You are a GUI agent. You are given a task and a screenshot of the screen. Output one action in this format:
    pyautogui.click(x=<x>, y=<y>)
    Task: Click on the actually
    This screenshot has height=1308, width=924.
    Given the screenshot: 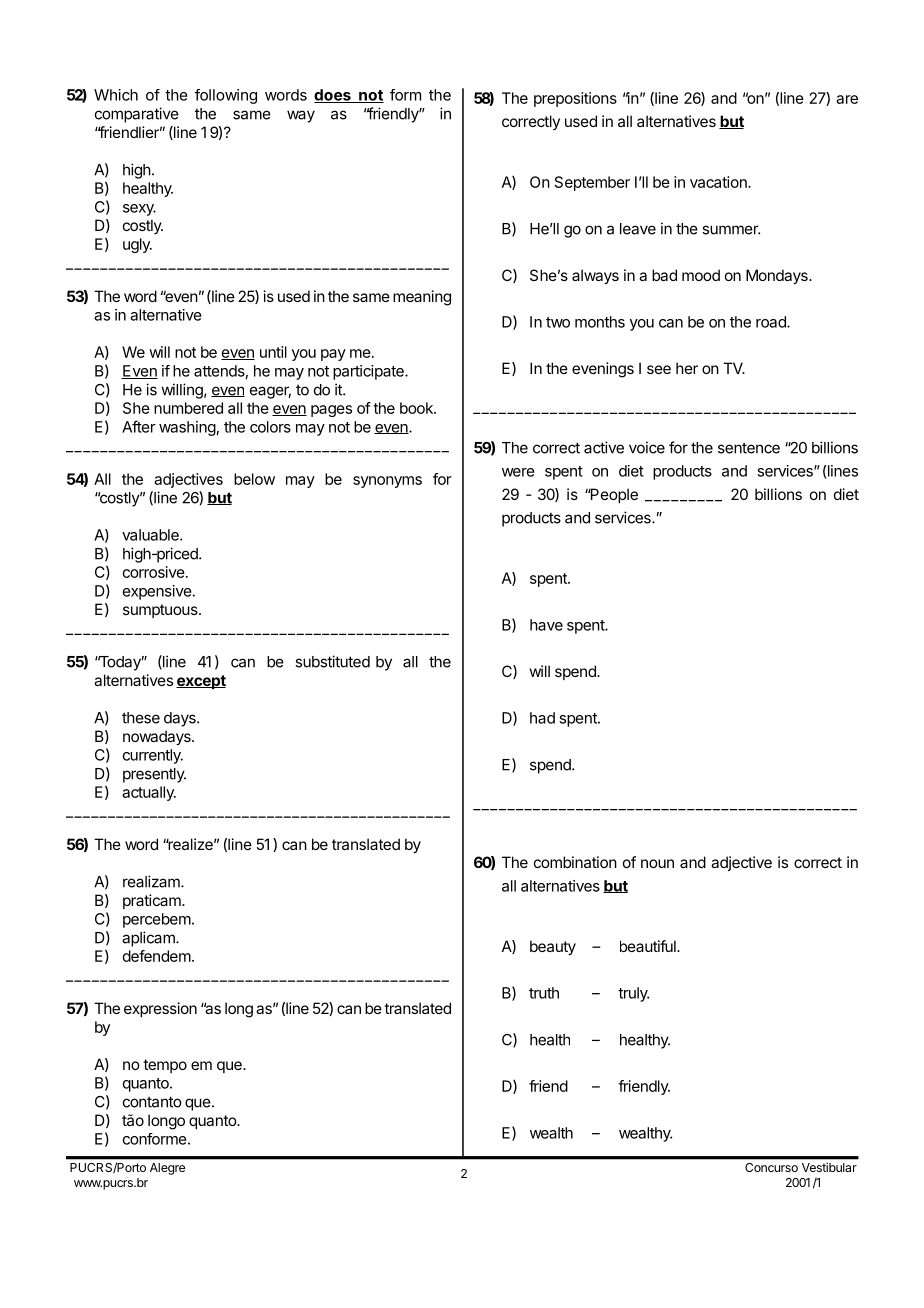 What is the action you would take?
    pyautogui.click(x=149, y=793)
